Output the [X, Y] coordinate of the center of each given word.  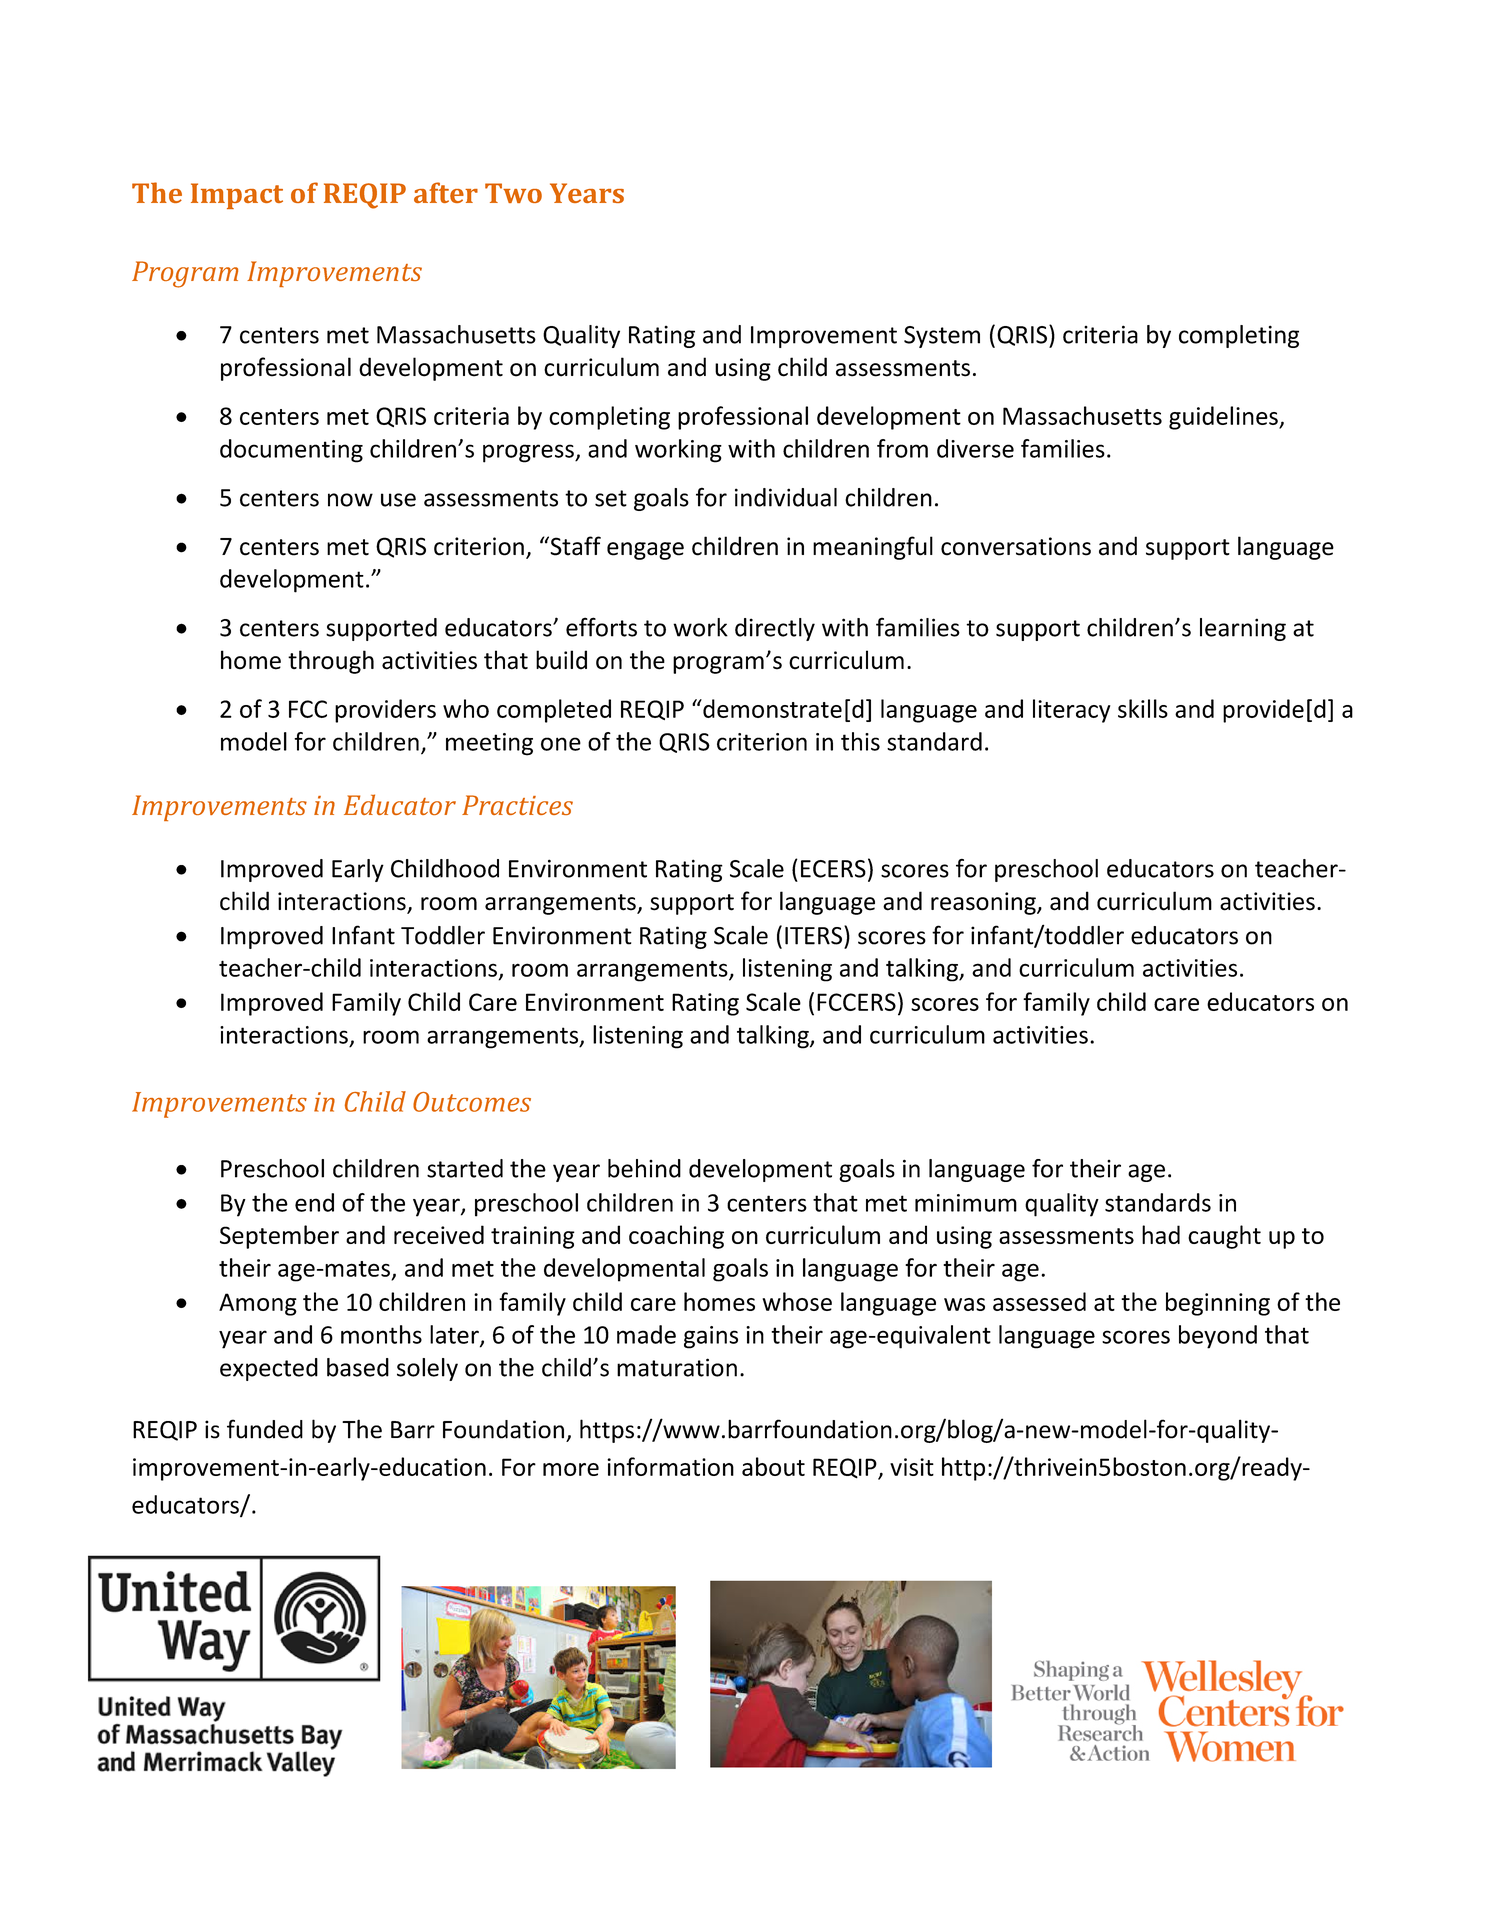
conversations [1016, 546]
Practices [517, 805]
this [860, 741]
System [942, 337]
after [446, 192]
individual [786, 497]
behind [644, 1168]
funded [265, 1429]
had [1161, 1234]
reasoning [984, 903]
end [314, 1202]
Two [513, 193]
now [350, 500]
